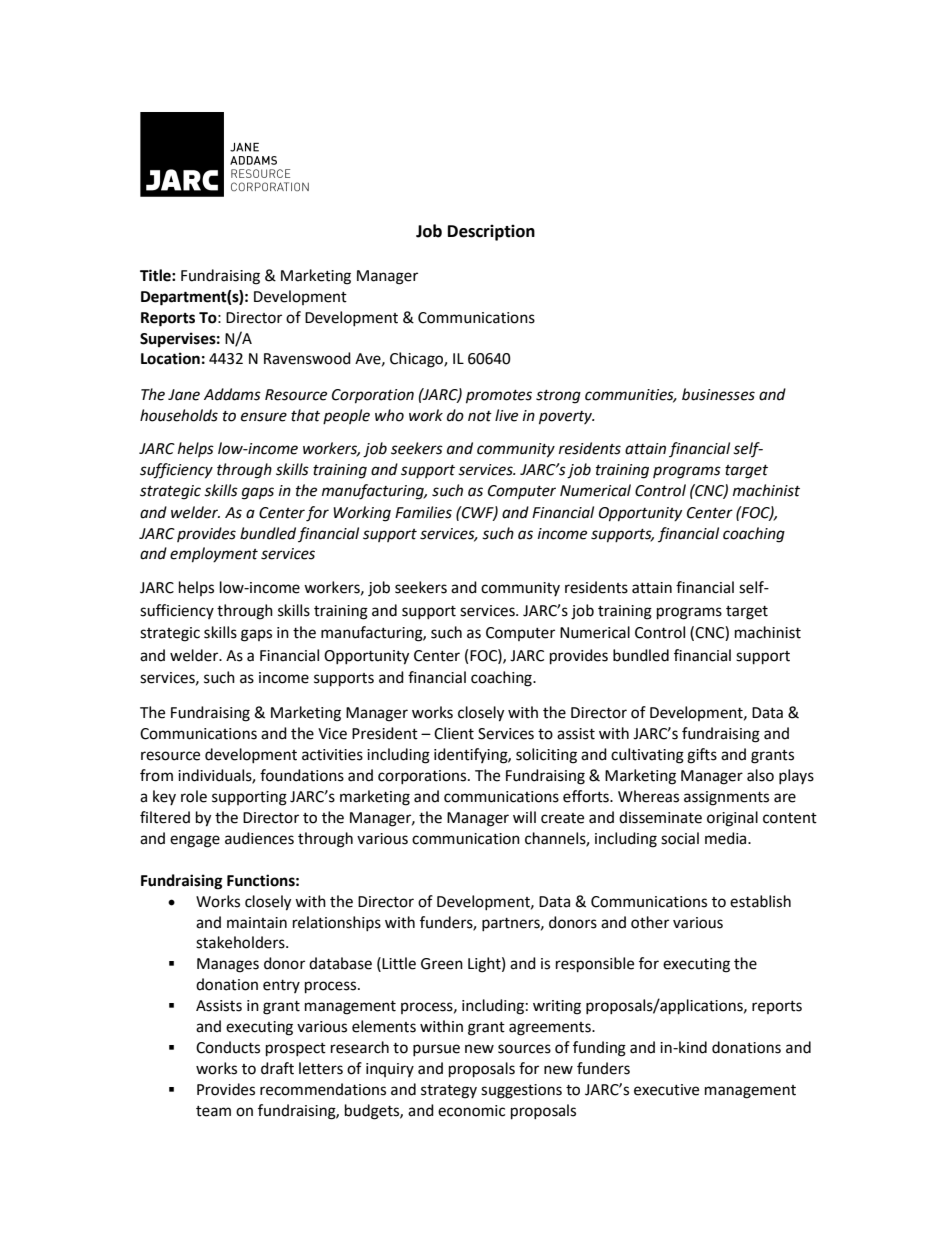 This screenshot has height=1233, width=952. I want to click on gifts, so click(702, 756).
